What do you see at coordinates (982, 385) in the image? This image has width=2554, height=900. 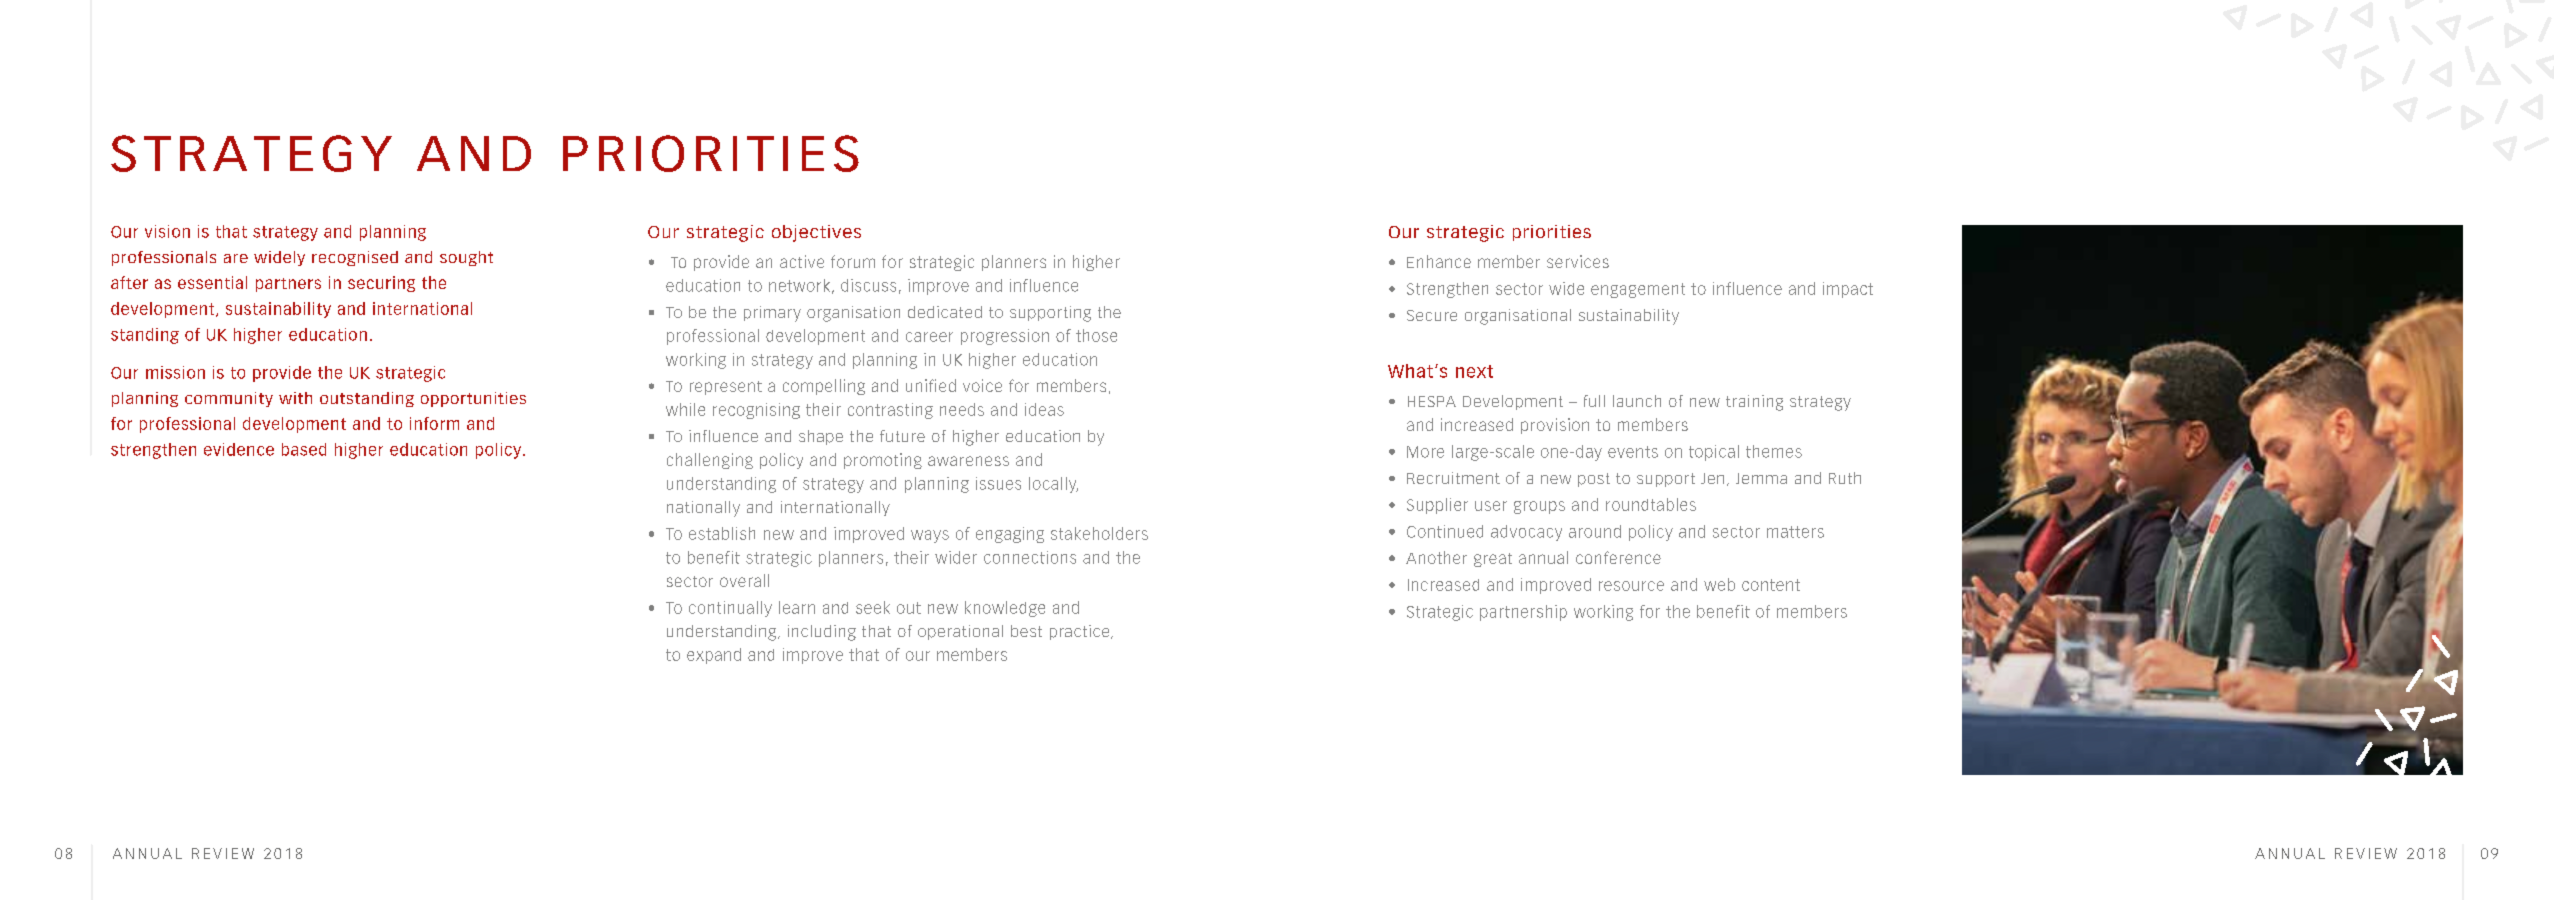 I see `voice` at bounding box center [982, 385].
